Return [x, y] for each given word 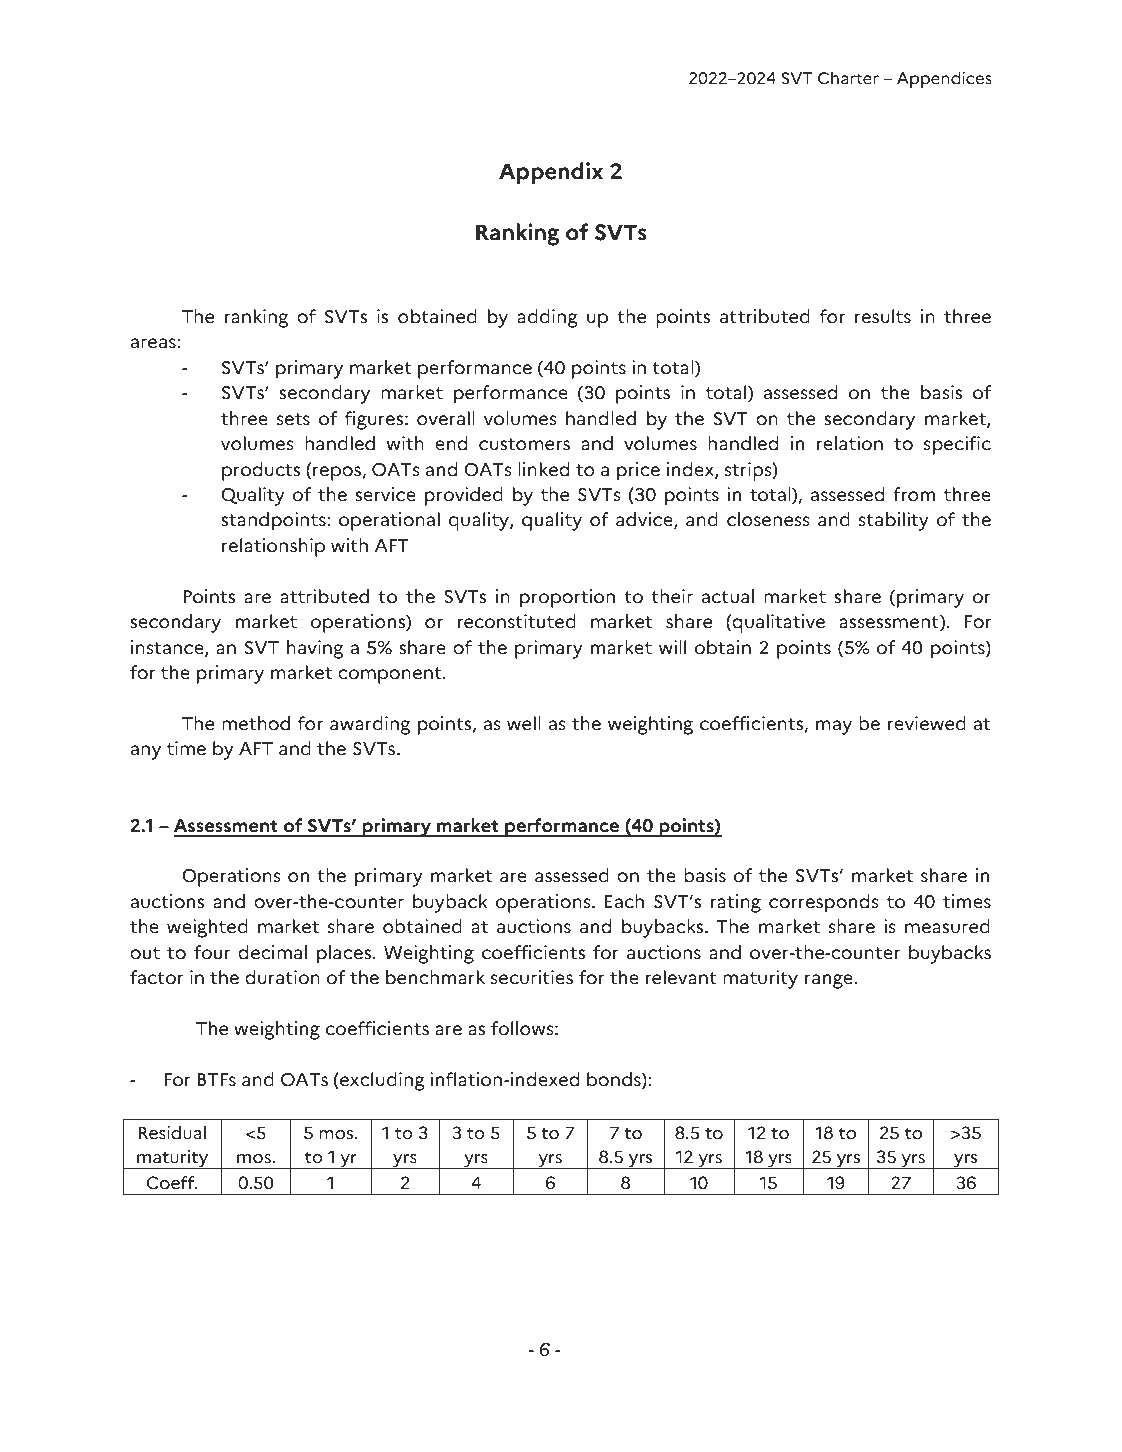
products [261, 471]
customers [524, 444]
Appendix [551, 173]
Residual [172, 1133]
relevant [681, 977]
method [256, 723]
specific [957, 445]
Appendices [944, 79]
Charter [848, 78]
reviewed [927, 723]
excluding [381, 1081]
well [524, 723]
